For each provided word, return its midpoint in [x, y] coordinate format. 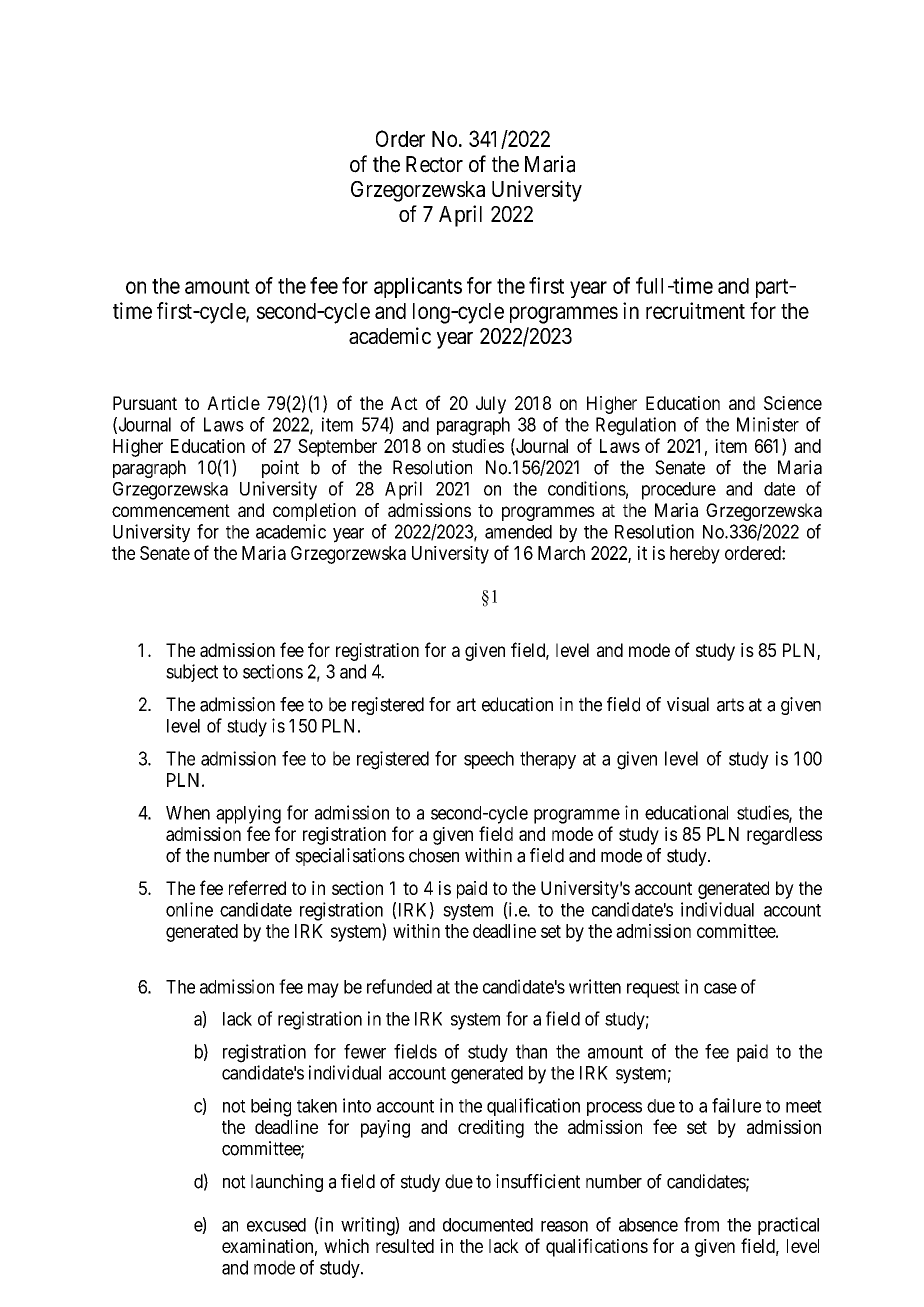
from [701, 1224]
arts [730, 705]
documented [488, 1225]
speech [489, 760]
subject [192, 673]
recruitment [695, 310]
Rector [434, 164]
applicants [418, 287]
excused [276, 1225]
